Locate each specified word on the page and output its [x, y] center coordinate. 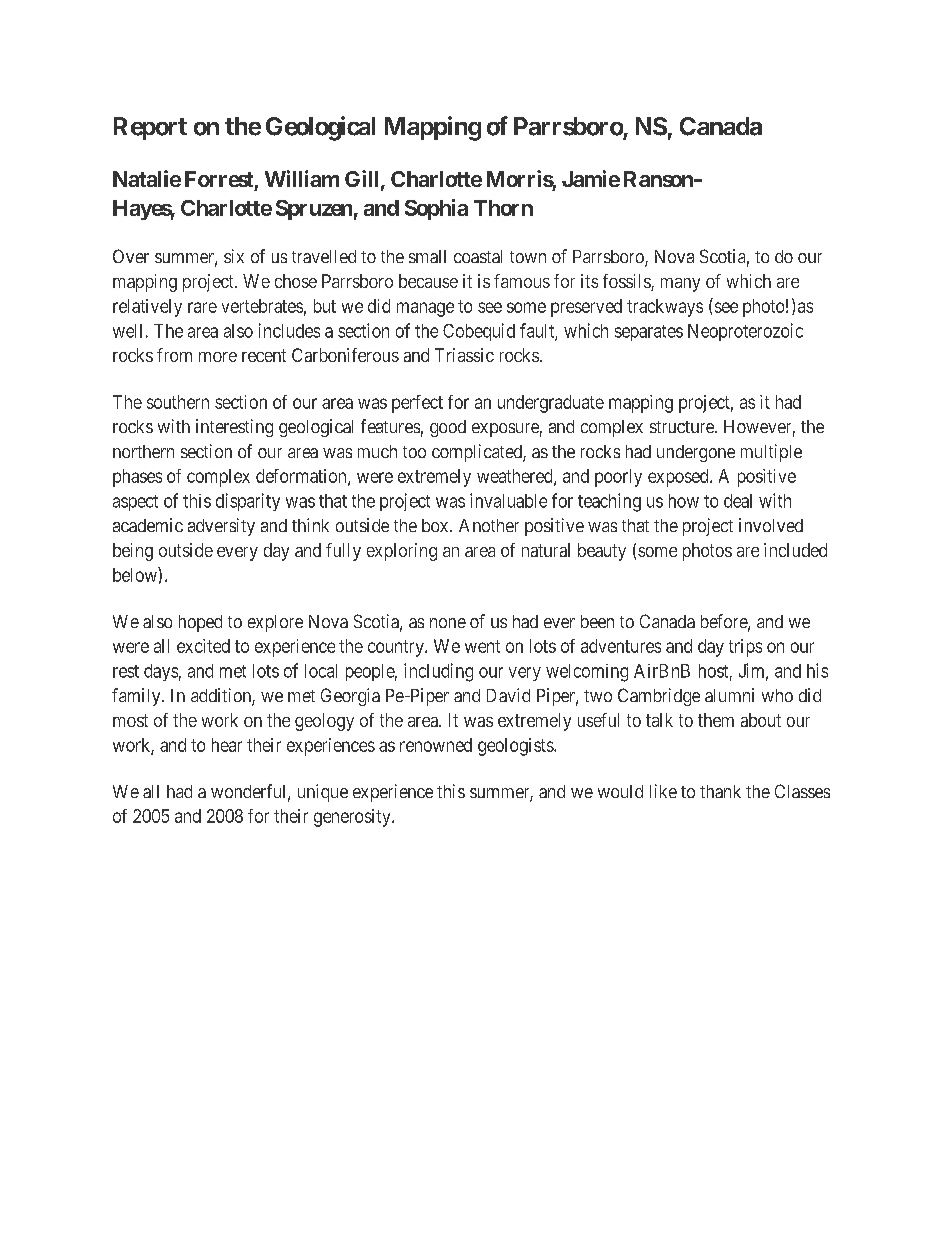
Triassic [464, 355]
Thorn [503, 208]
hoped [200, 623]
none [448, 623]
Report [150, 128]
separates [649, 333]
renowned [436, 745]
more [218, 357]
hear [227, 745]
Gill [361, 178]
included [795, 550]
